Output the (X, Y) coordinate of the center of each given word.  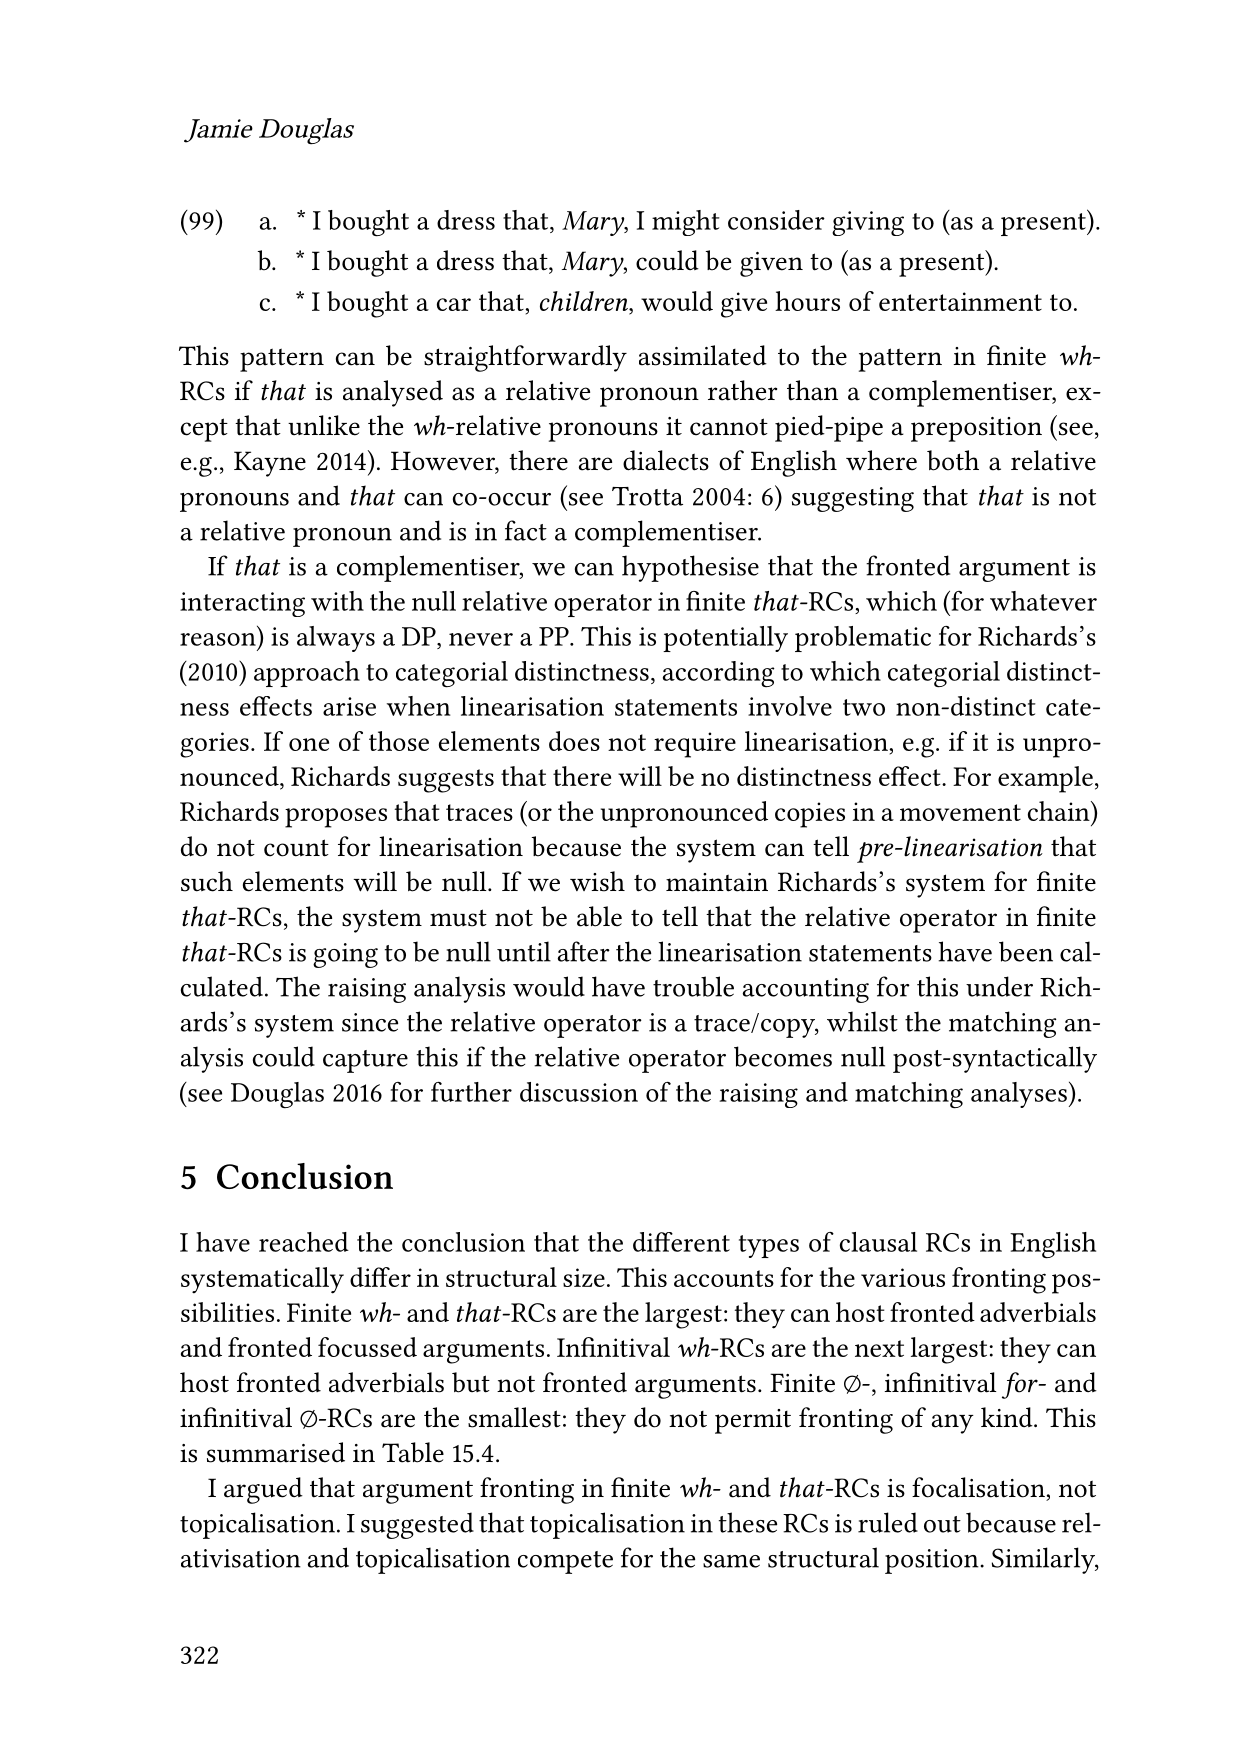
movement (960, 812)
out (942, 1524)
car (454, 304)
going (345, 955)
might (686, 223)
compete (565, 1562)
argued (263, 1490)
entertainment (960, 301)
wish (597, 881)
